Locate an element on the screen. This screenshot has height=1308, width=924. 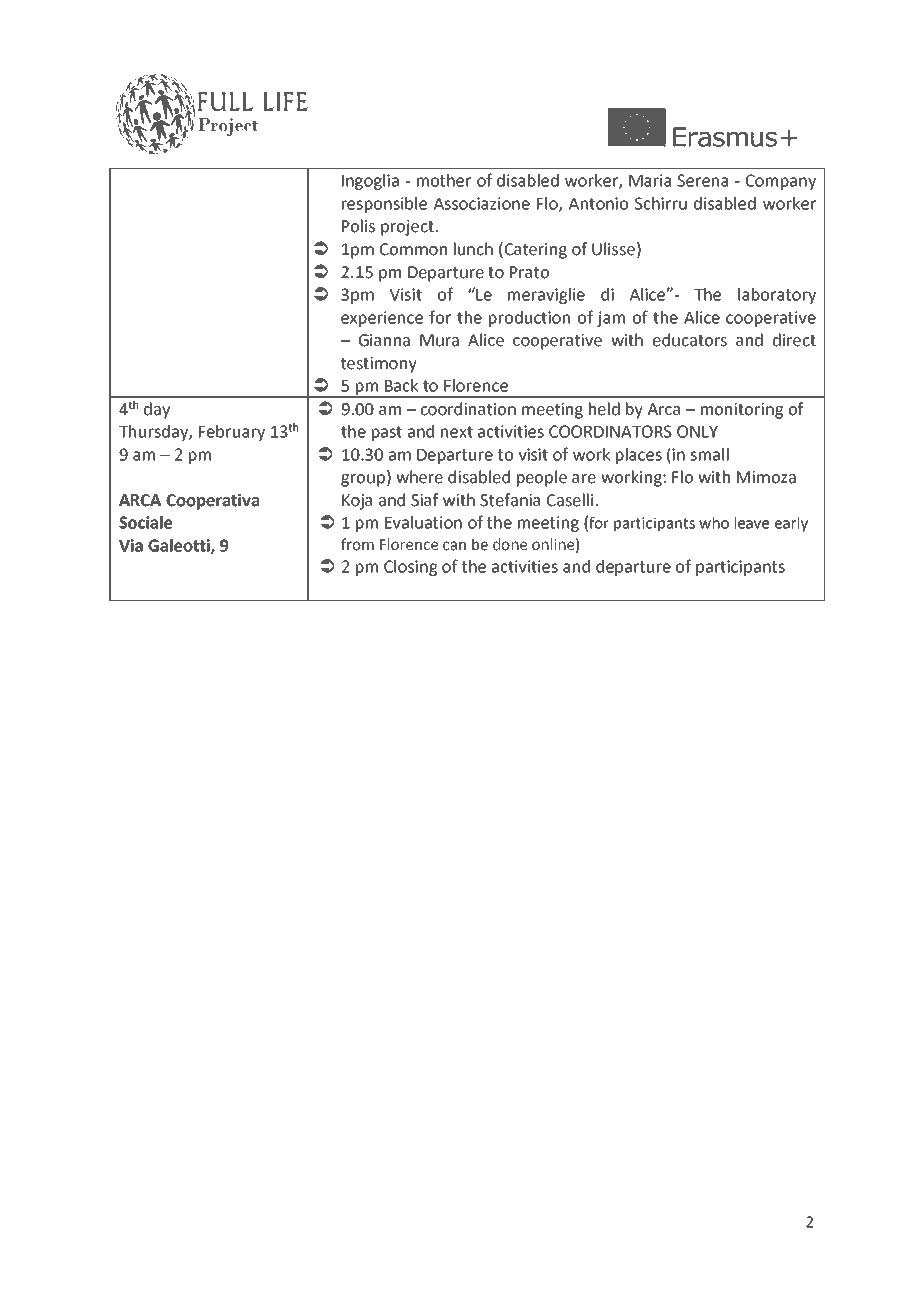
Serena is located at coordinates (702, 180).
